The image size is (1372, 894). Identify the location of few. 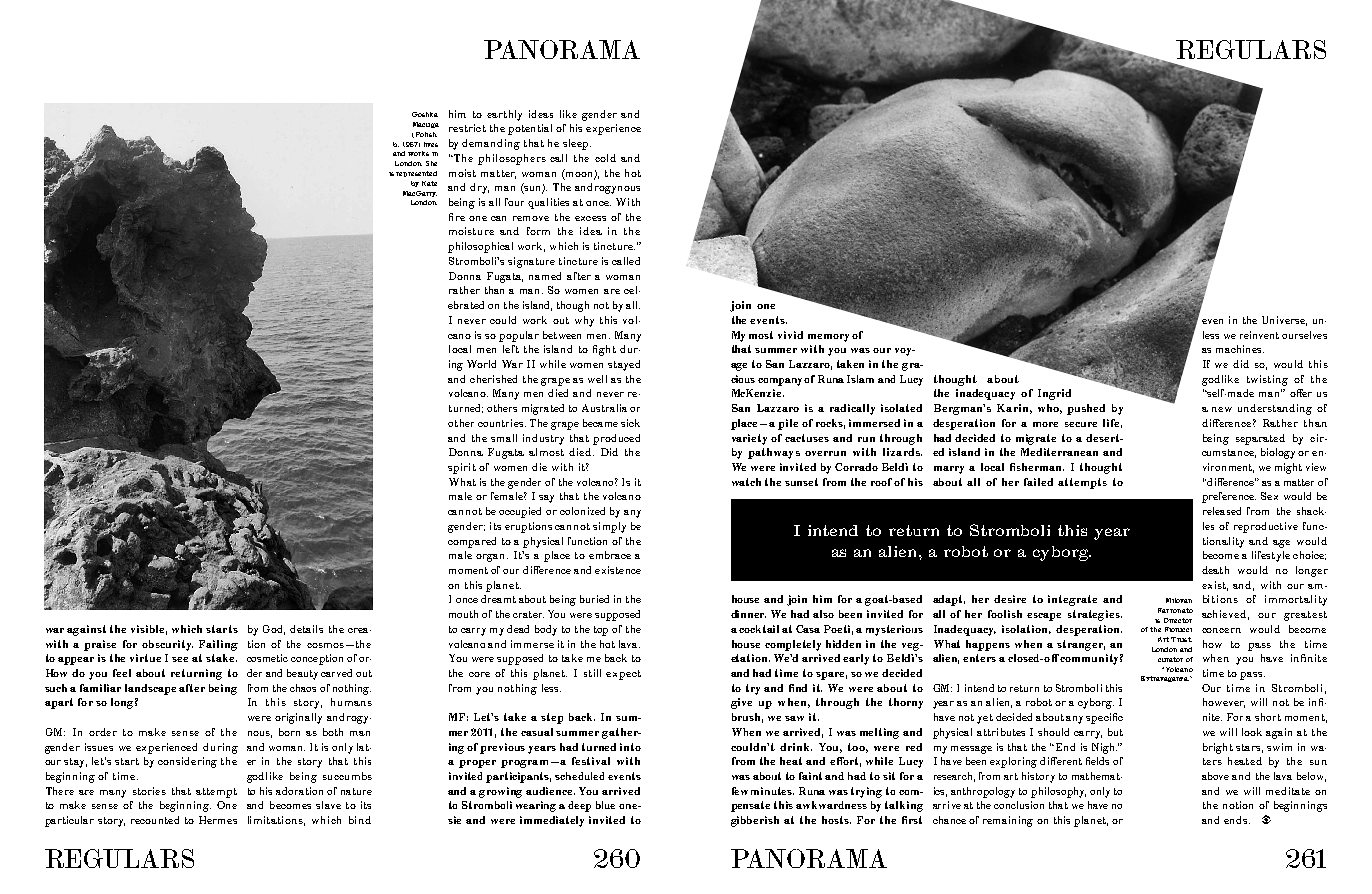
(740, 791).
